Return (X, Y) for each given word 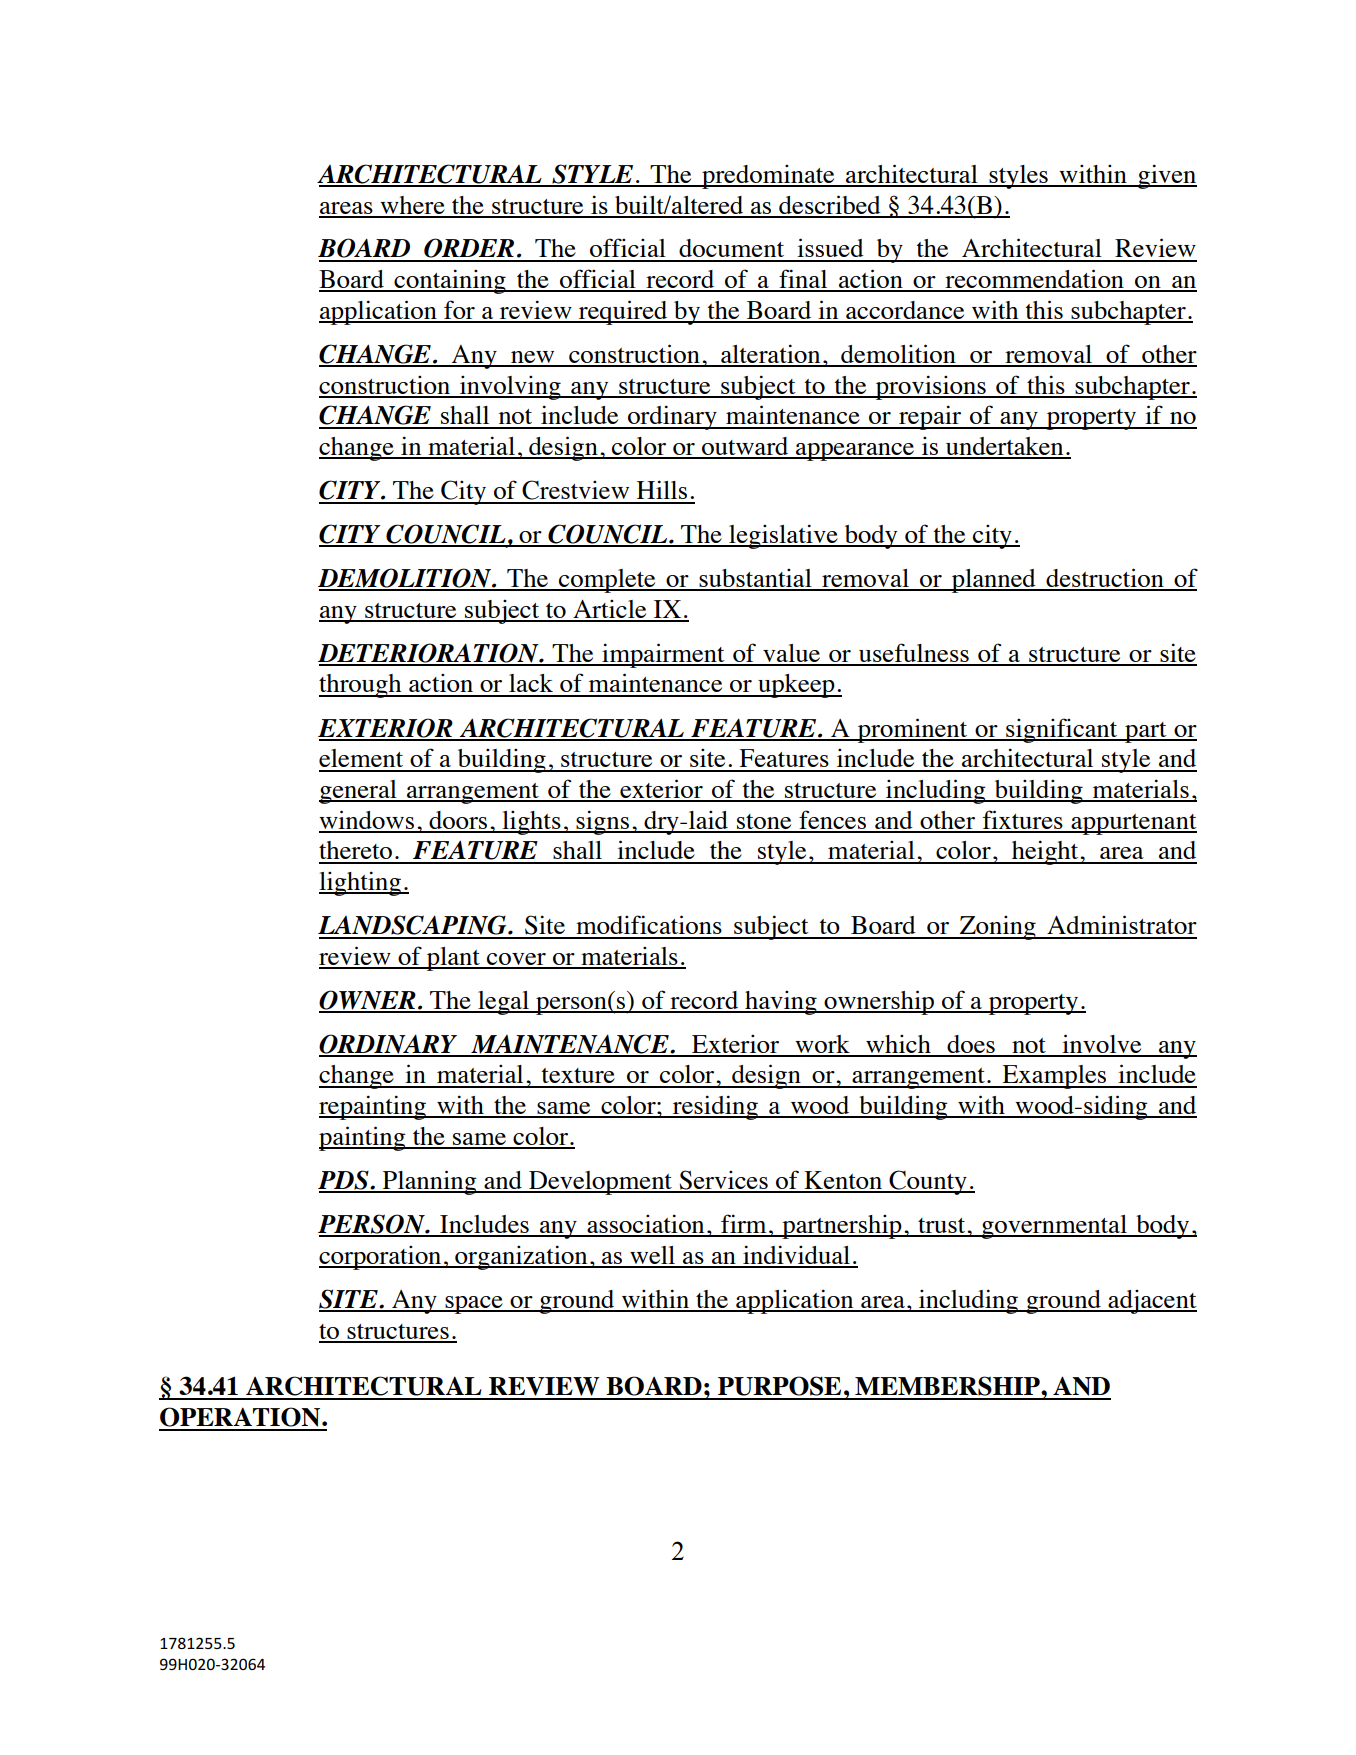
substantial (755, 579)
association (646, 1225)
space (474, 1305)
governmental (1054, 1227)
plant (453, 959)
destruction (1105, 579)
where (412, 206)
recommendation (1034, 280)
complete (607, 581)
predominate (768, 176)
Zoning (997, 927)
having (781, 1002)
